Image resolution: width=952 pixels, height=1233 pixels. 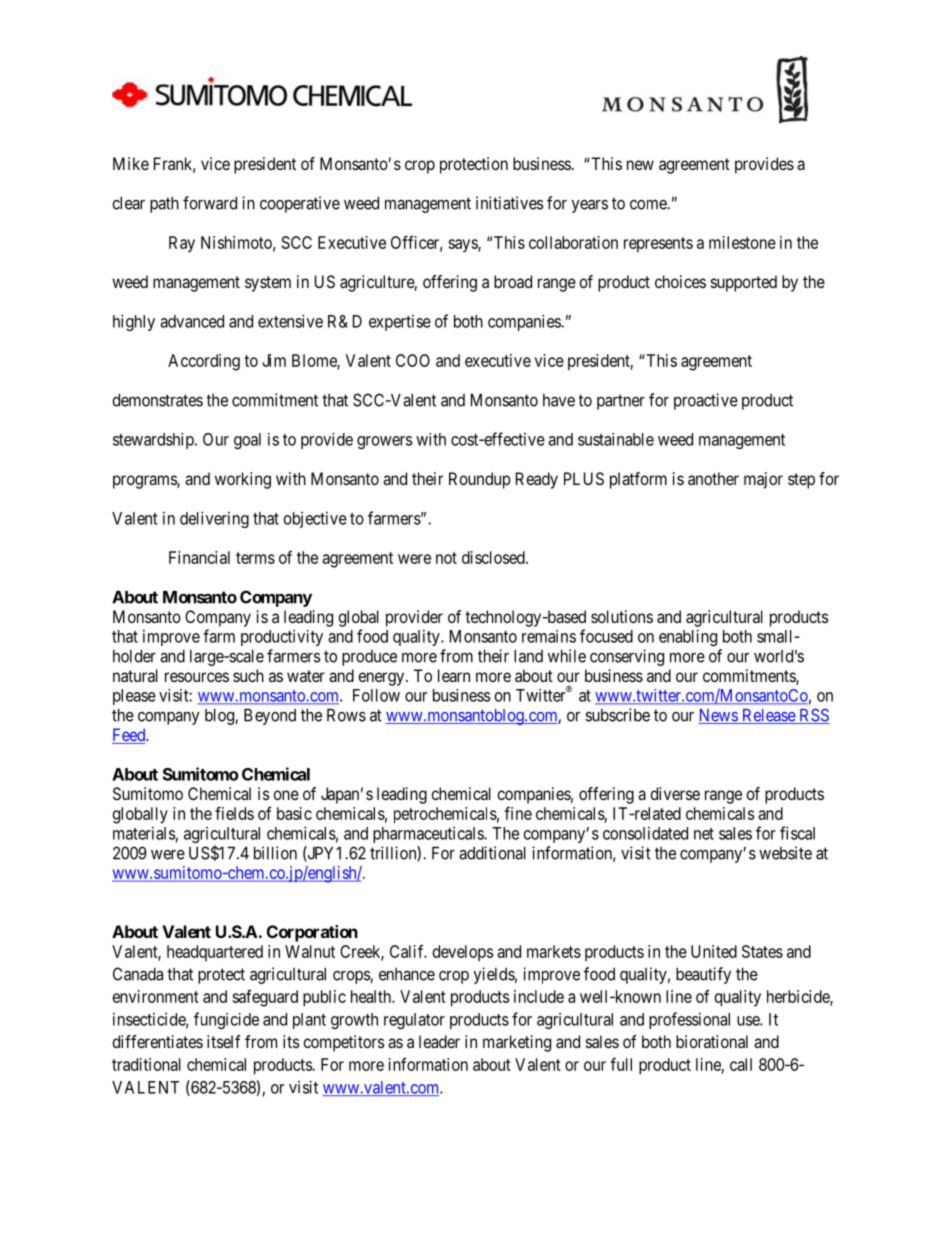 What do you see at coordinates (718, 716) in the screenshot?
I see `News` at bounding box center [718, 716].
